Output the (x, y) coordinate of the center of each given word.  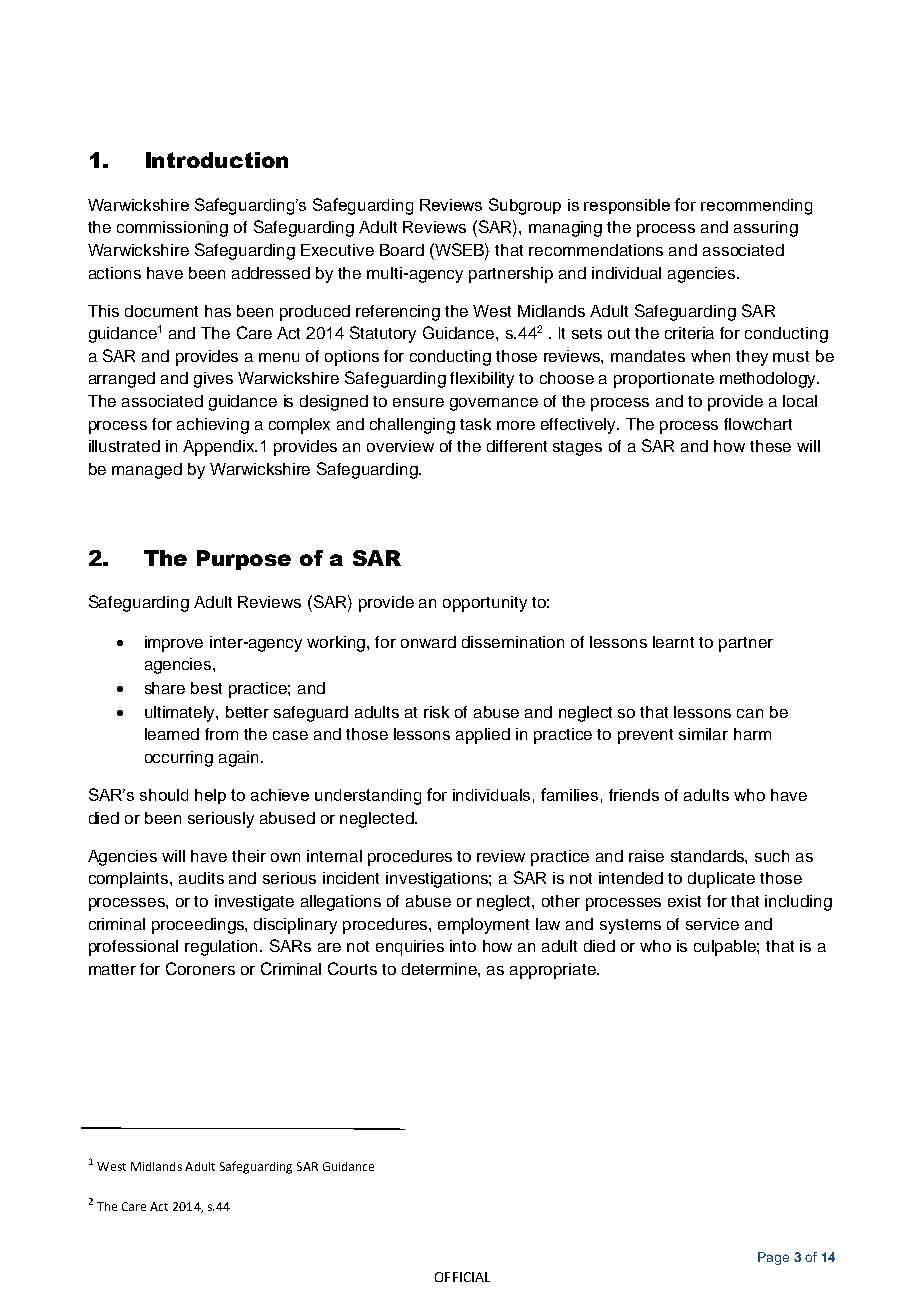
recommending (756, 207)
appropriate (554, 971)
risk (436, 712)
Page (773, 1258)
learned (172, 734)
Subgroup (525, 206)
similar (703, 734)
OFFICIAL (462, 1277)
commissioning (172, 229)
